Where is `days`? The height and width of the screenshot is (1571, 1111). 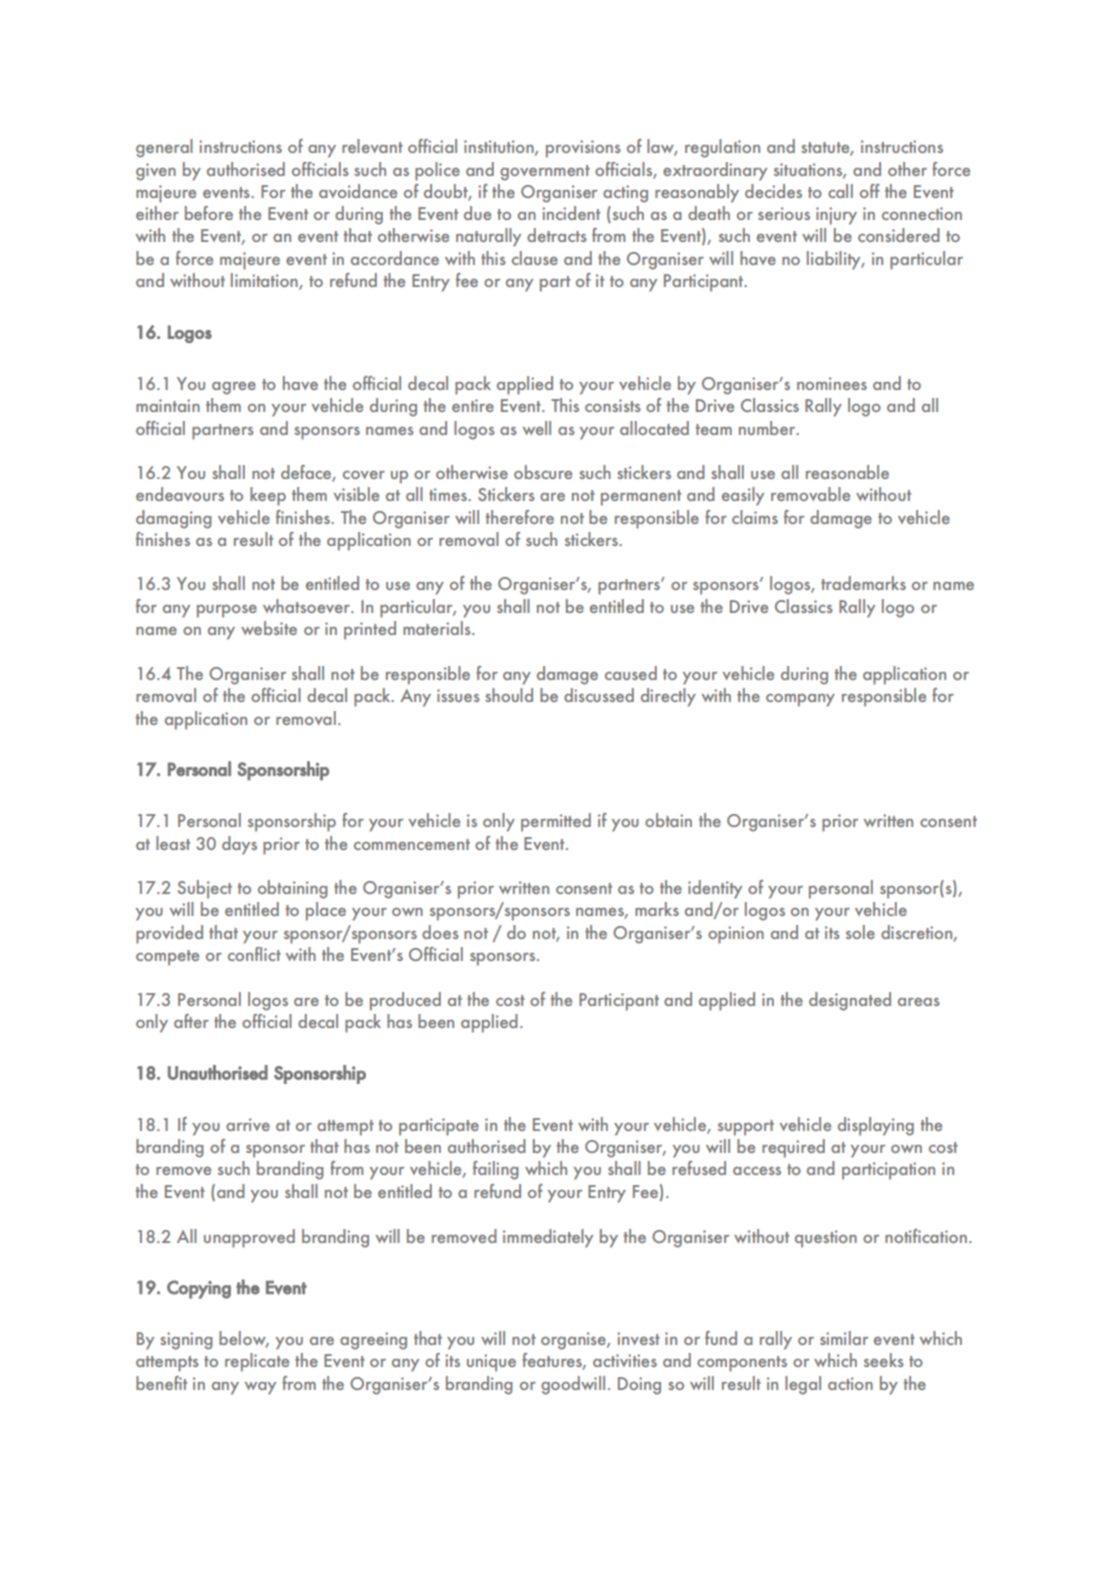
days is located at coordinates (239, 845).
